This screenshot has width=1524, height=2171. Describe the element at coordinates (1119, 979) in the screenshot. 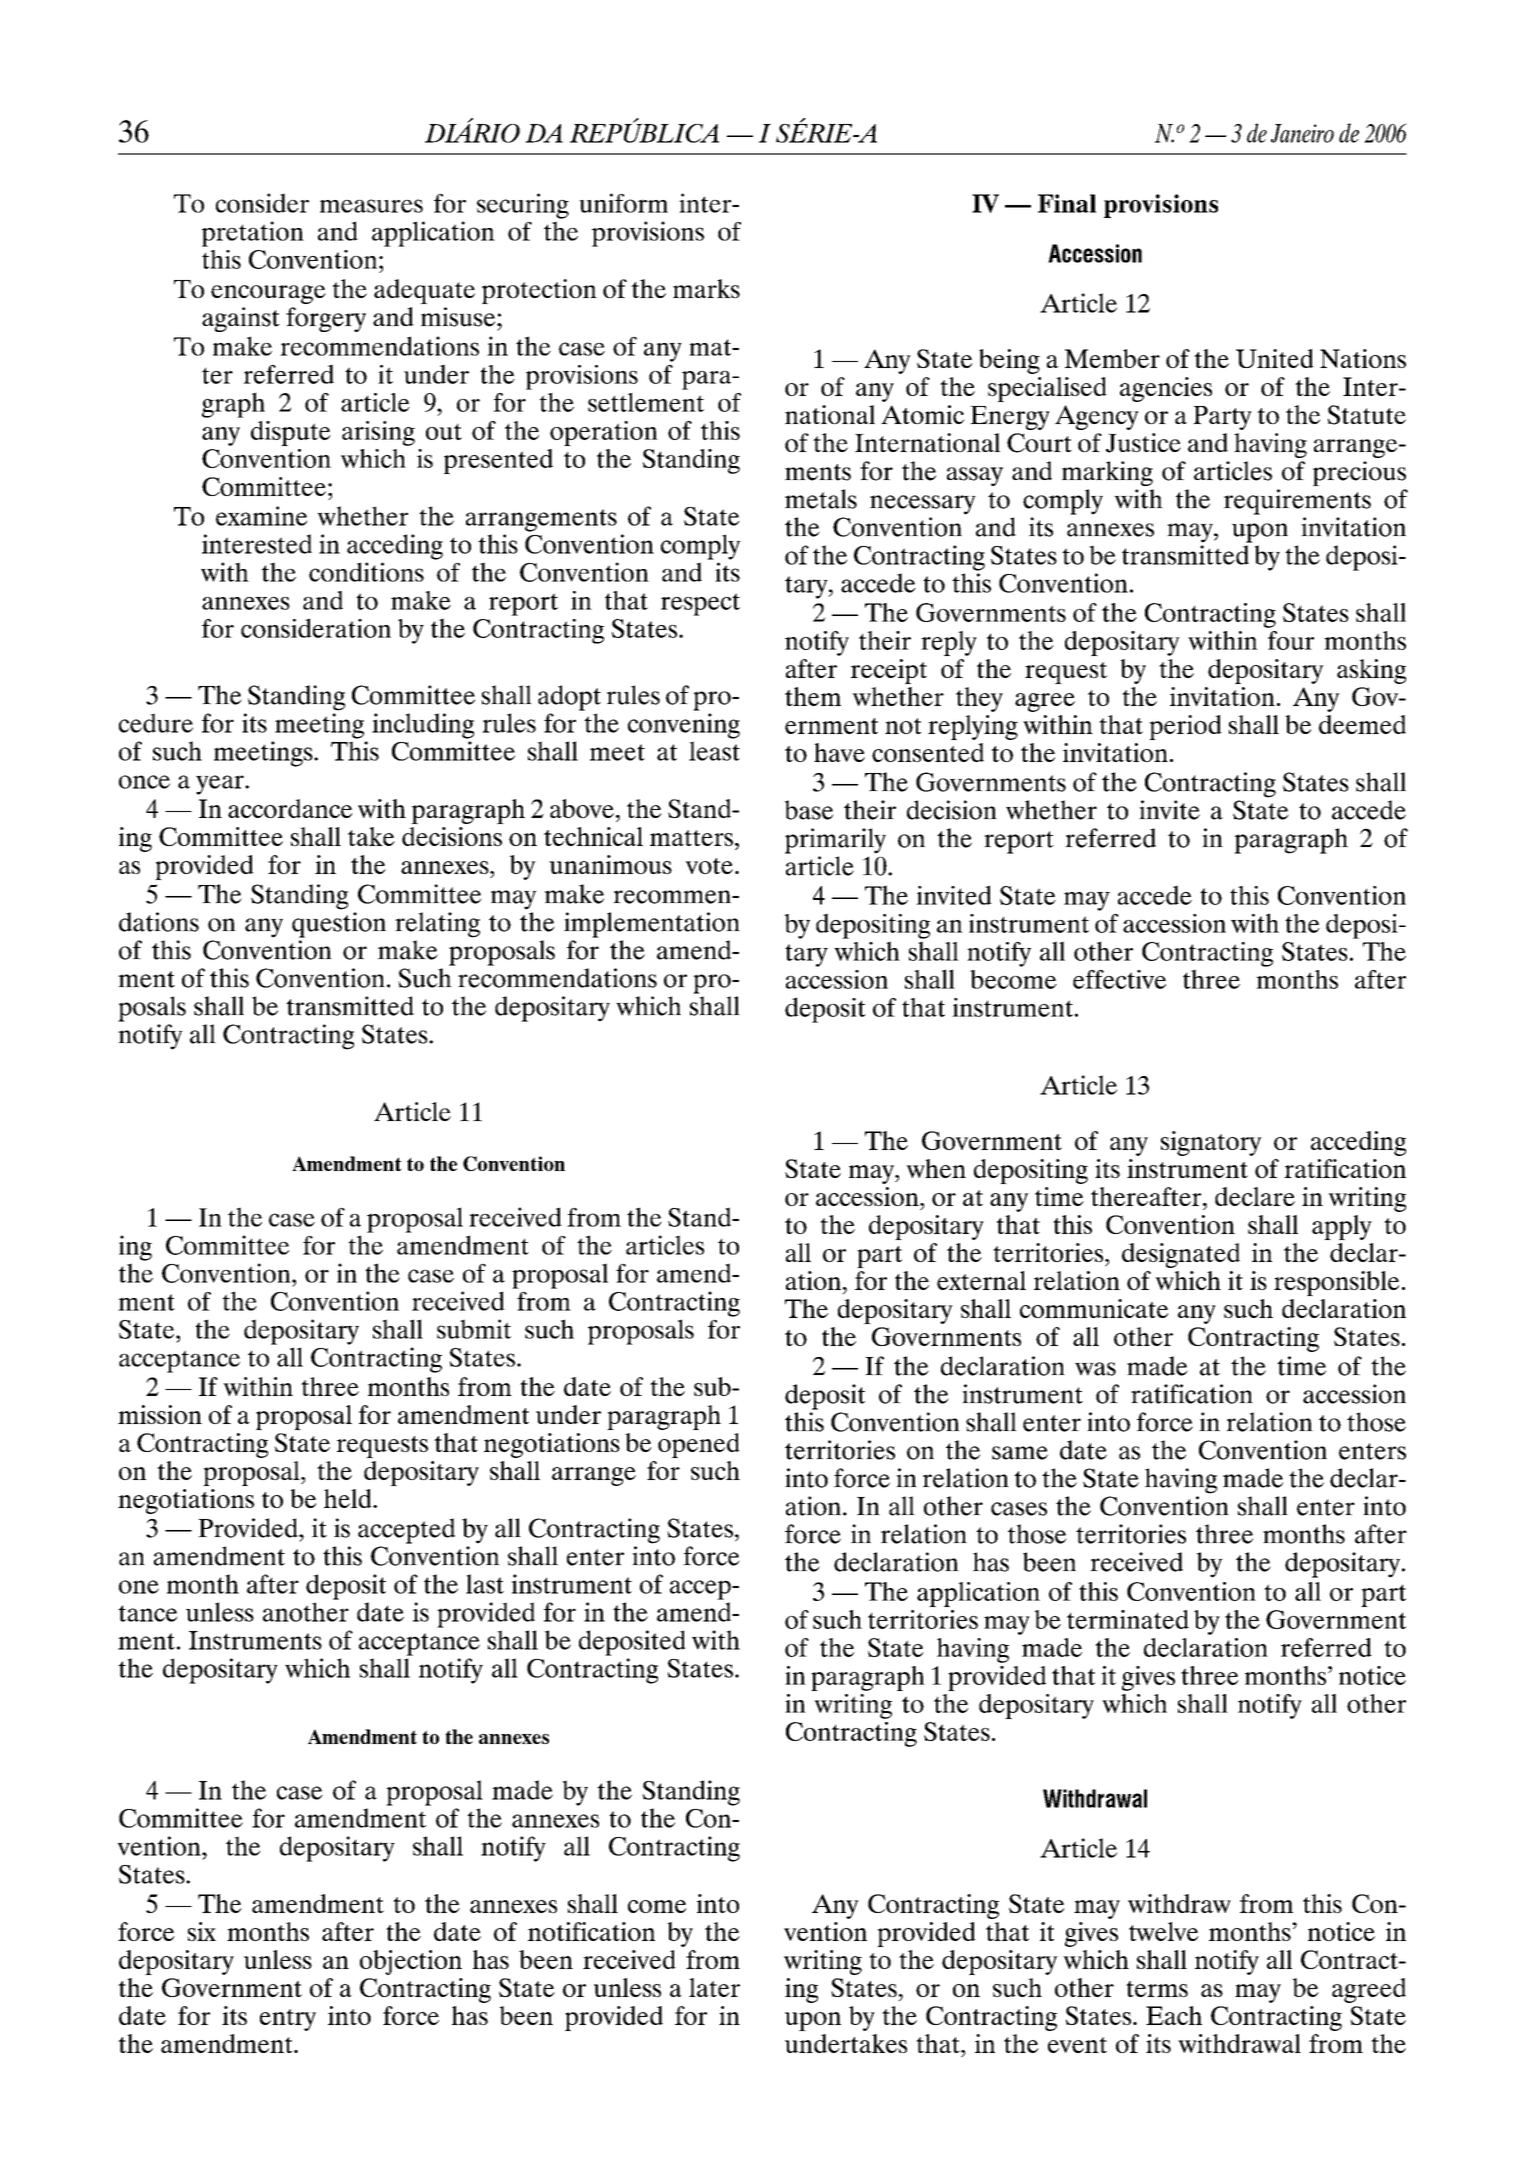

I see `effective` at that location.
